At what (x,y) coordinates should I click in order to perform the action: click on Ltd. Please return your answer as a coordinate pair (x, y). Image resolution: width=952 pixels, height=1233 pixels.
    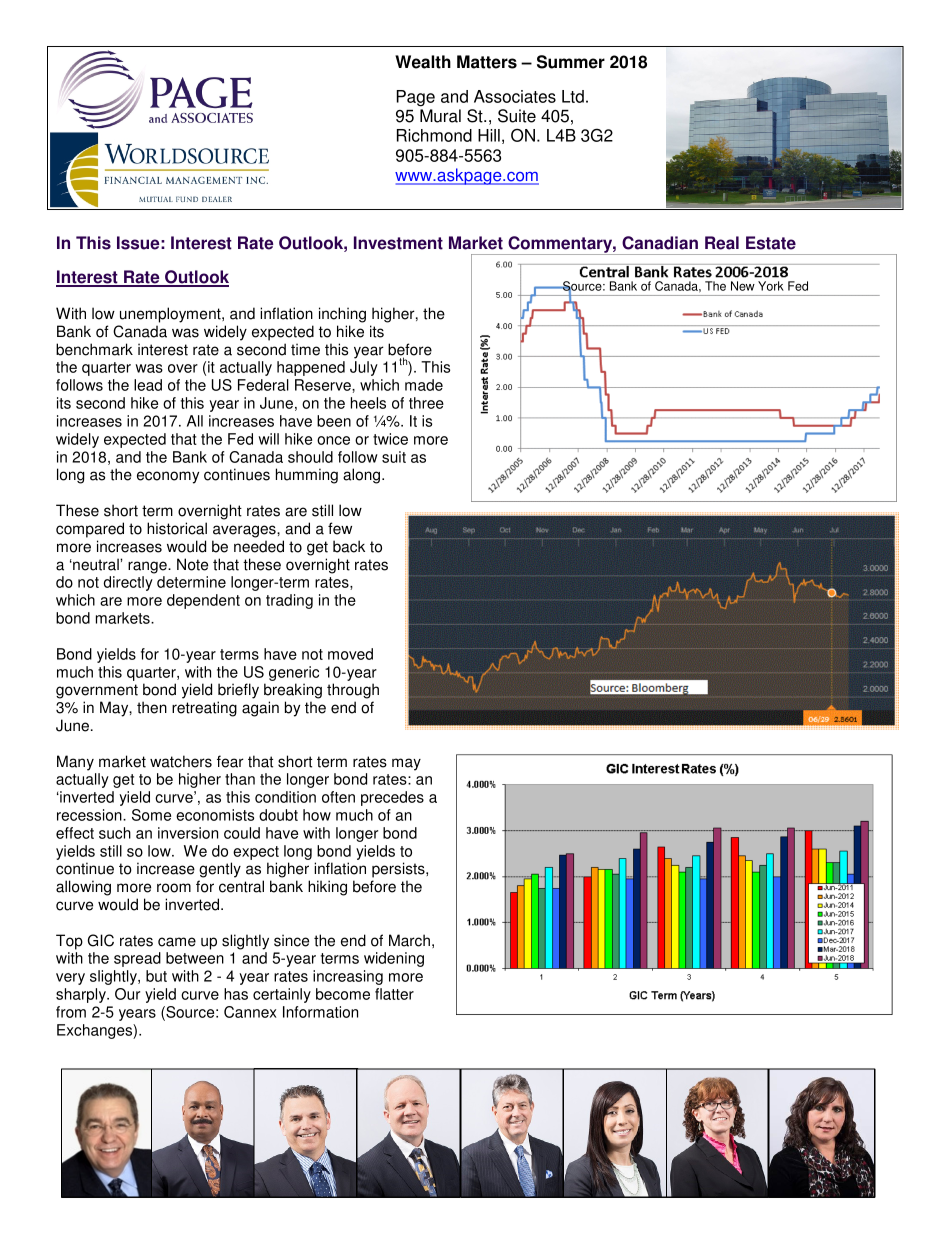
    Looking at the image, I should click on (573, 96).
